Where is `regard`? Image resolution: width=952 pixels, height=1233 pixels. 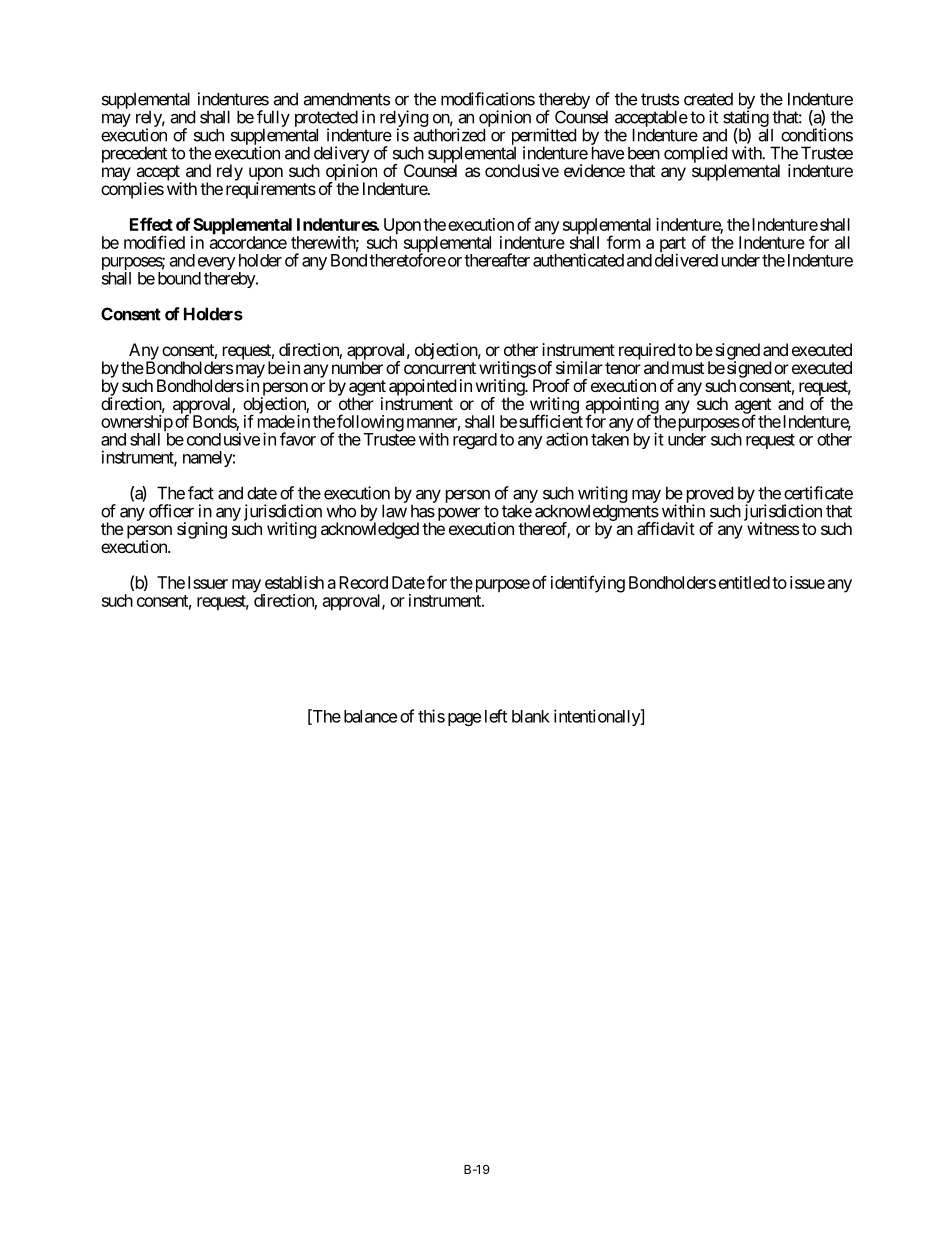 regard is located at coordinates (475, 441).
